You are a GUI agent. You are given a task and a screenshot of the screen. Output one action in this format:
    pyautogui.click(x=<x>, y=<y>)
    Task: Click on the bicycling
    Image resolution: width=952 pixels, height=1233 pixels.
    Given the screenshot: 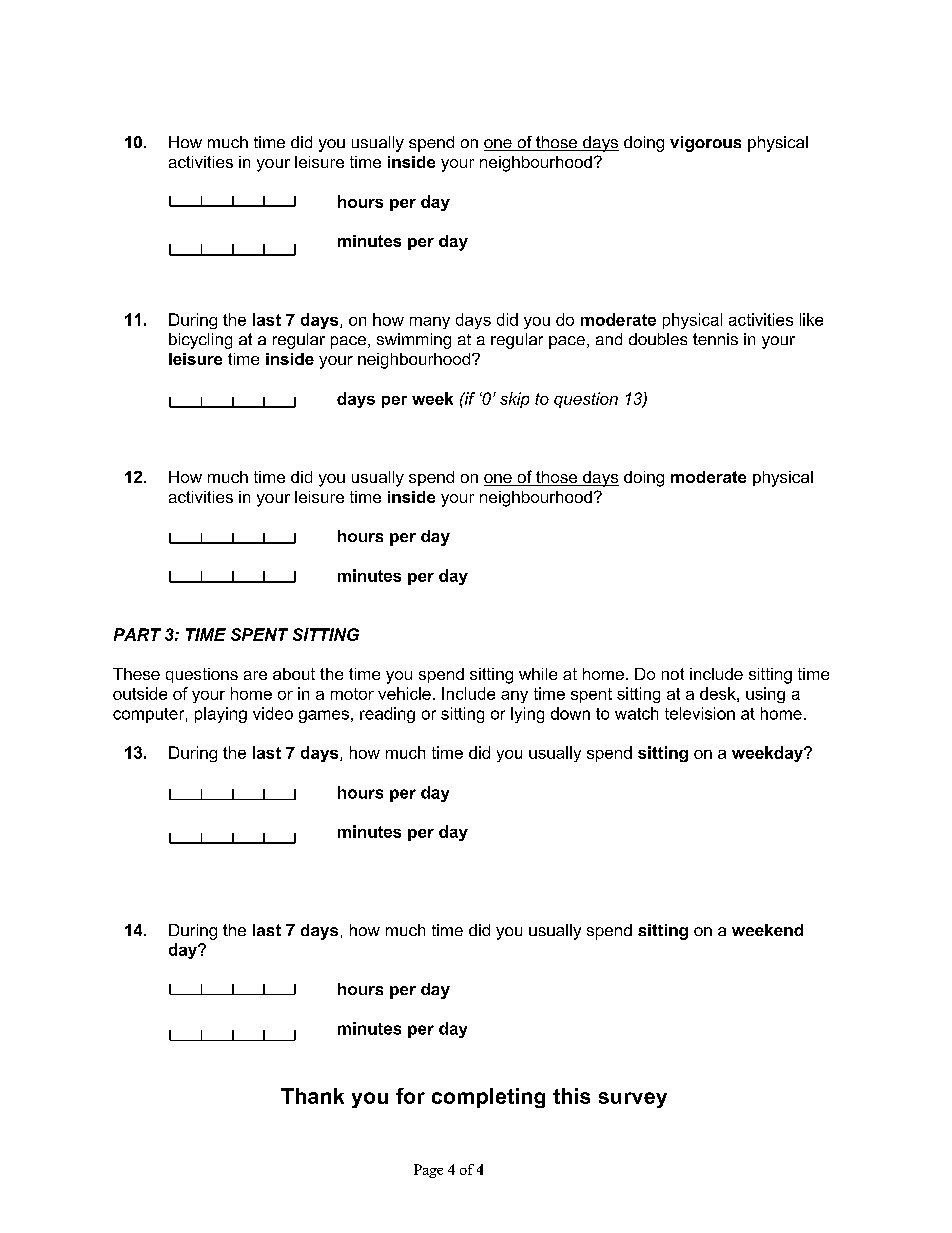 What is the action you would take?
    pyautogui.click(x=200, y=341)
